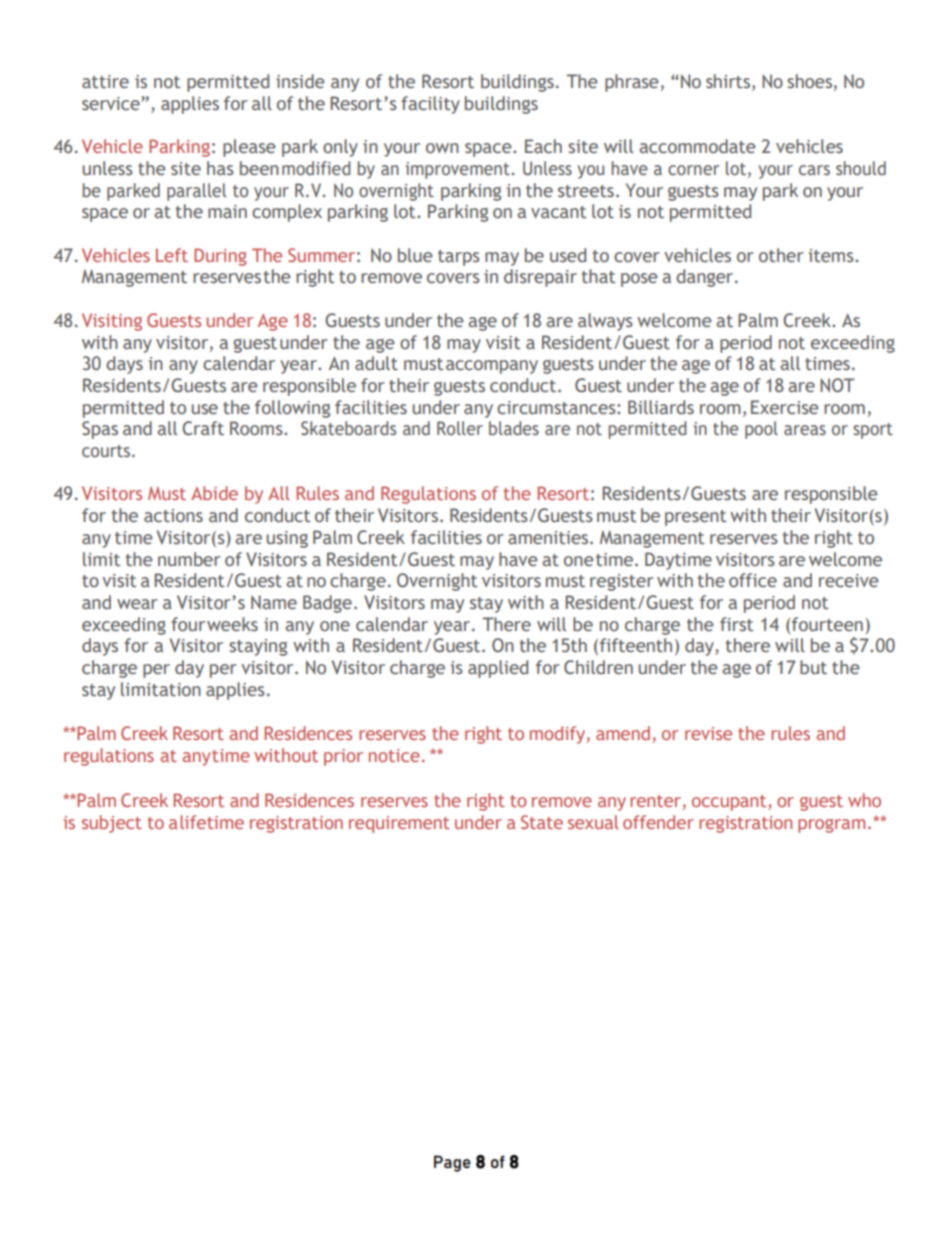 This document has width=952, height=1233. What do you see at coordinates (249, 148) in the document?
I see `please` at bounding box center [249, 148].
